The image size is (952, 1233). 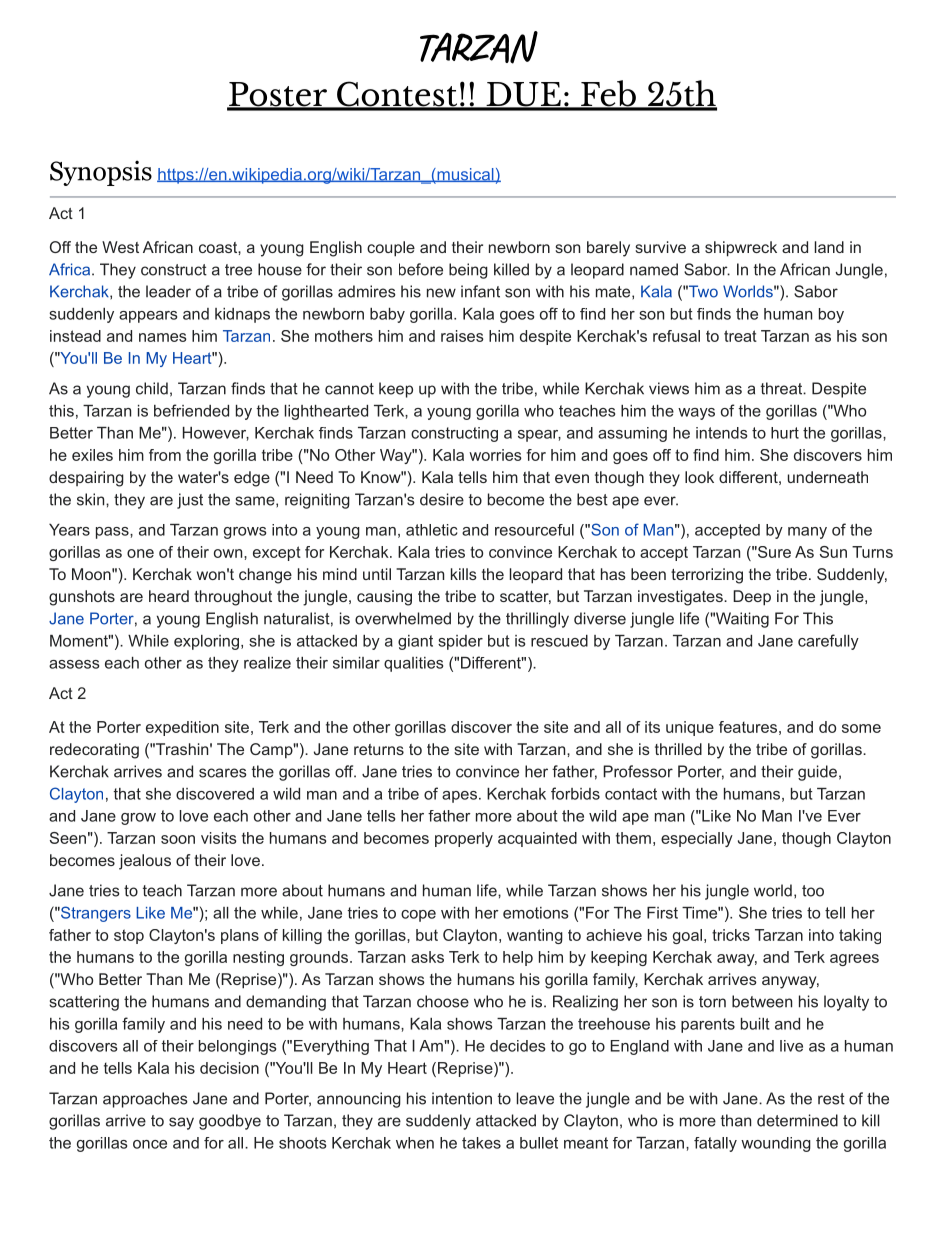 I want to click on Synopsis, so click(x=101, y=173).
